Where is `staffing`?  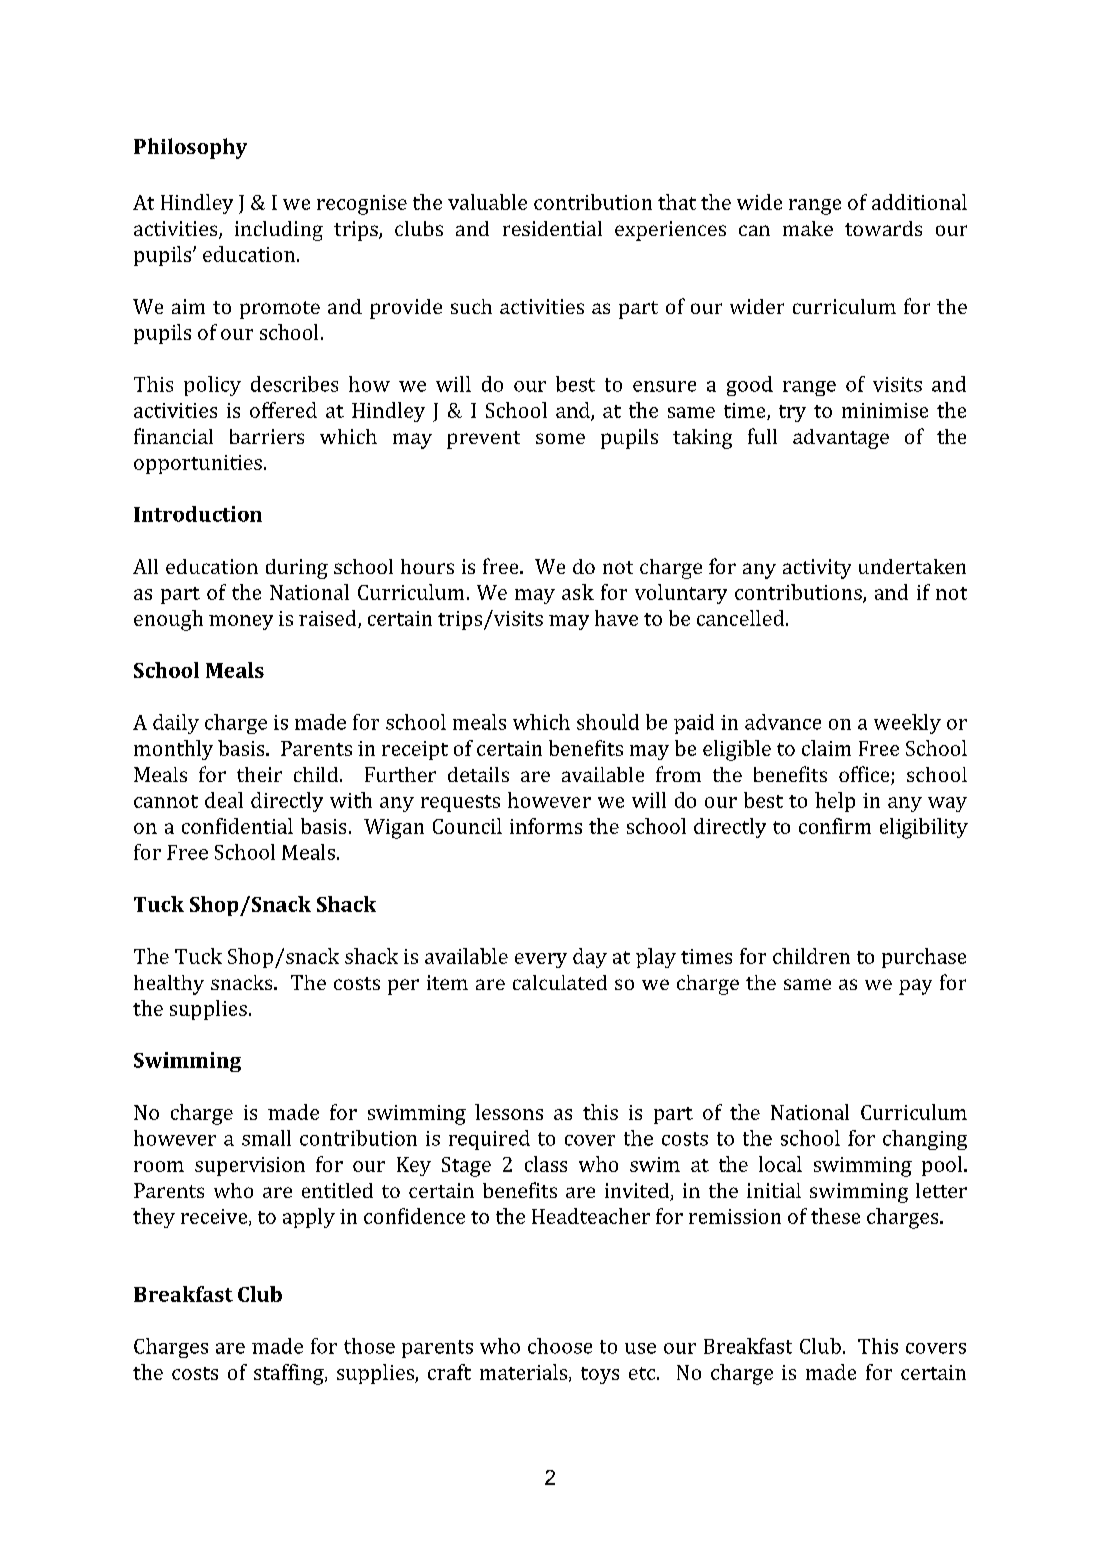
staffing is located at coordinates (290, 1374).
